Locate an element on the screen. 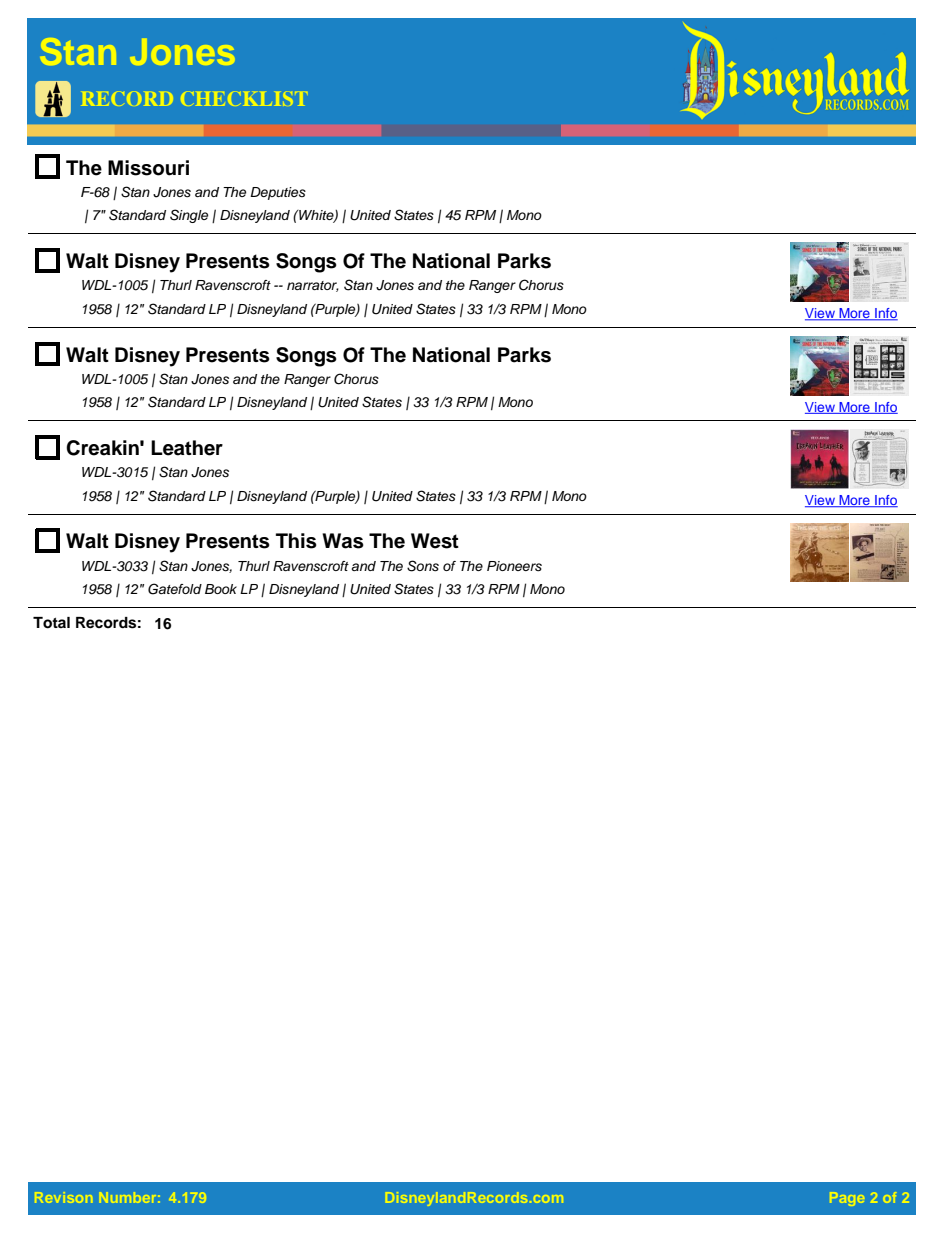 The image size is (952, 1233). Single is located at coordinates (189, 216).
